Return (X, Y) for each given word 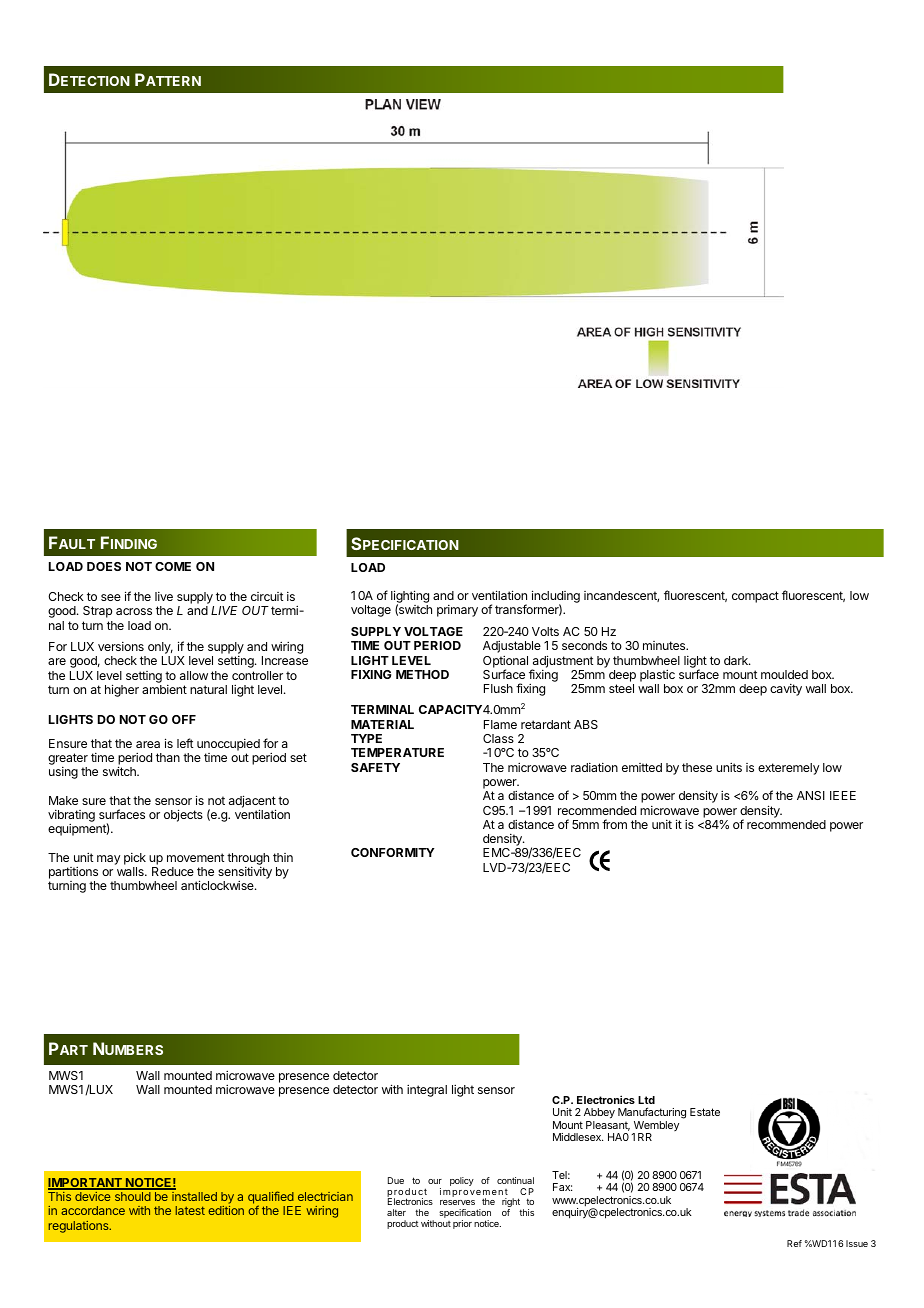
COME (173, 566)
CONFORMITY (393, 852)
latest (190, 1210)
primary (457, 611)
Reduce (173, 871)
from (614, 824)
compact (755, 597)
